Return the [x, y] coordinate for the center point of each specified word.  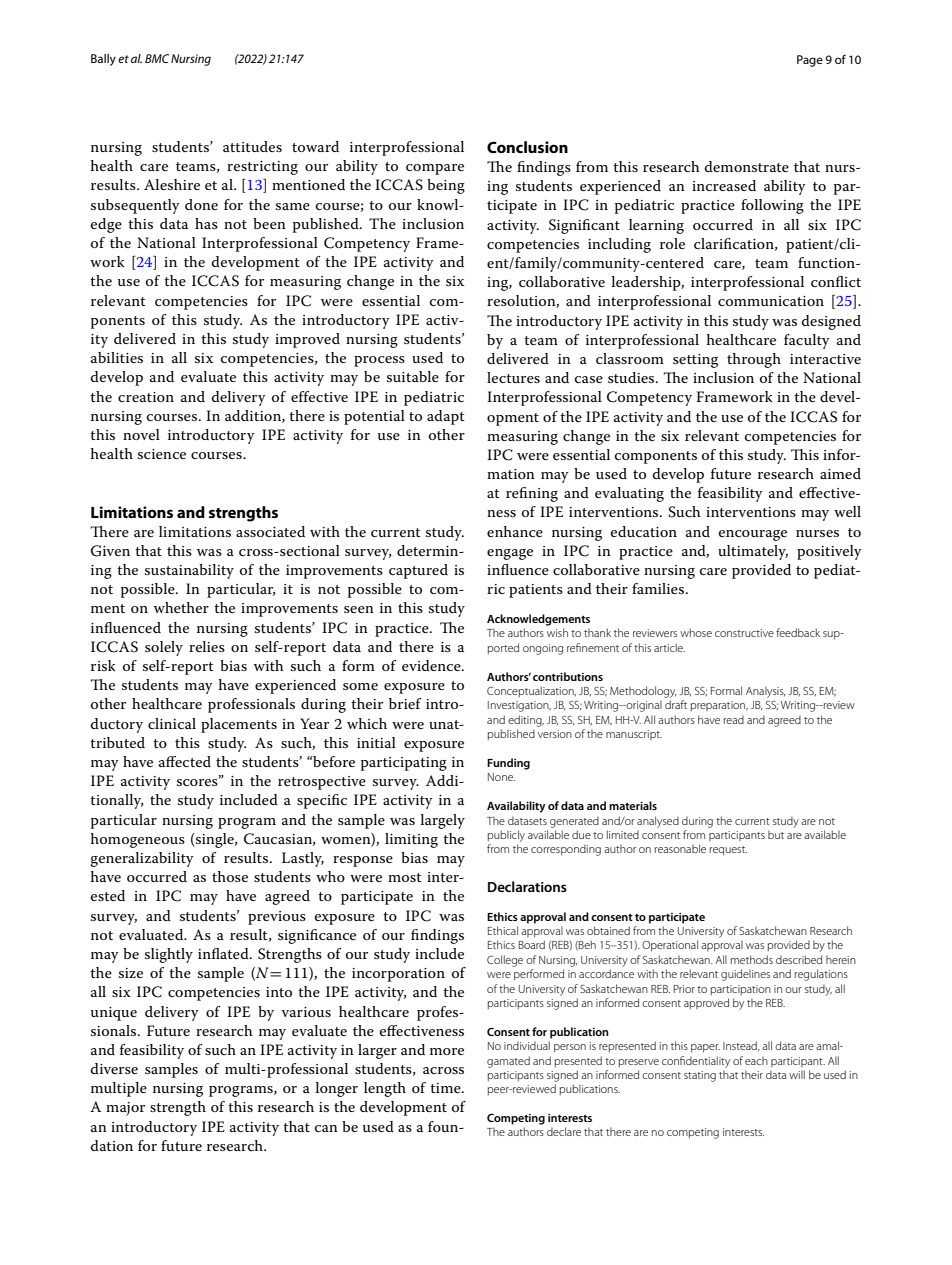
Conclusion [527, 147]
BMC [157, 58]
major [125, 1109]
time [446, 1088]
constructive [744, 633]
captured [418, 571]
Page [810, 61]
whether [181, 607]
